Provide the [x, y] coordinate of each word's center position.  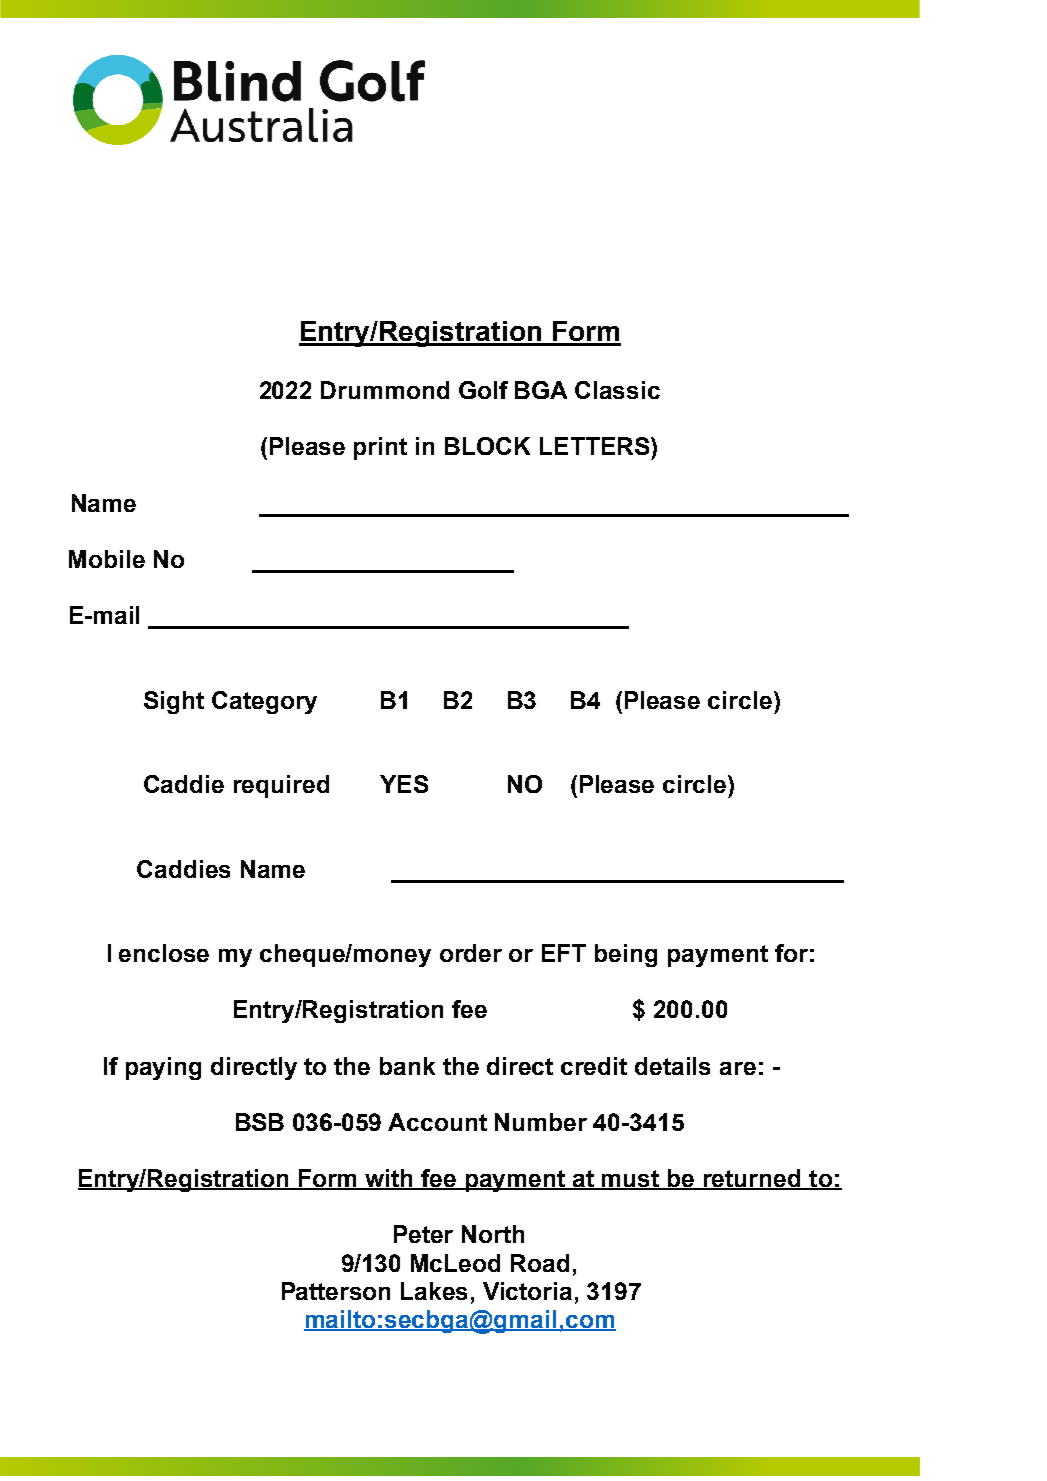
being [626, 955]
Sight [174, 702]
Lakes [434, 1291]
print [380, 448]
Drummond [385, 390]
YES [404, 784]
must [632, 1180]
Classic [617, 390]
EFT [564, 953]
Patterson [336, 1291]
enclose [164, 953]
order [471, 953]
